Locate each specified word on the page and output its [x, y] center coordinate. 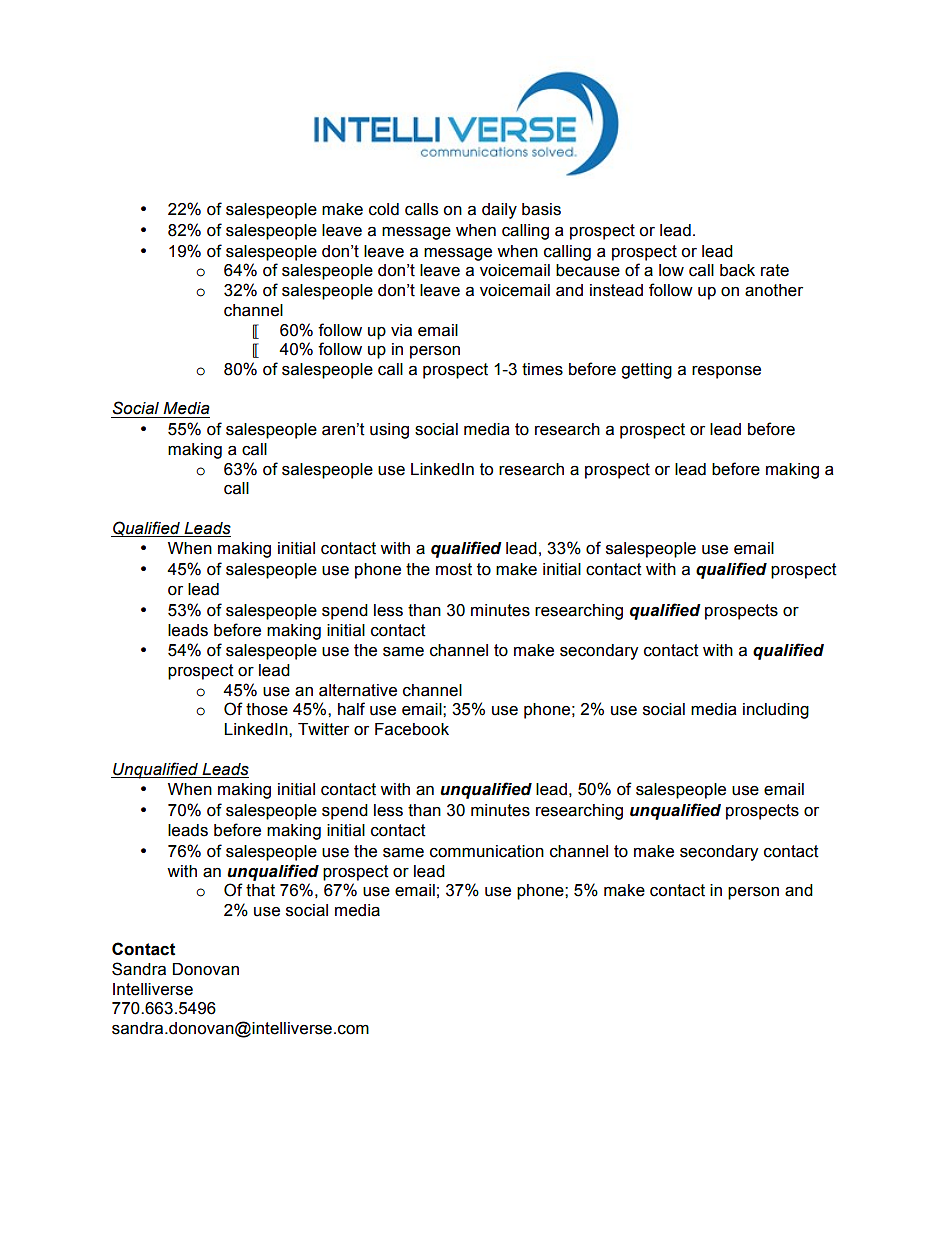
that [260, 890]
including [776, 711]
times [542, 369]
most [454, 569]
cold [384, 209]
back [737, 270]
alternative [358, 690]
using [389, 431]
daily [499, 211]
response [726, 372]
